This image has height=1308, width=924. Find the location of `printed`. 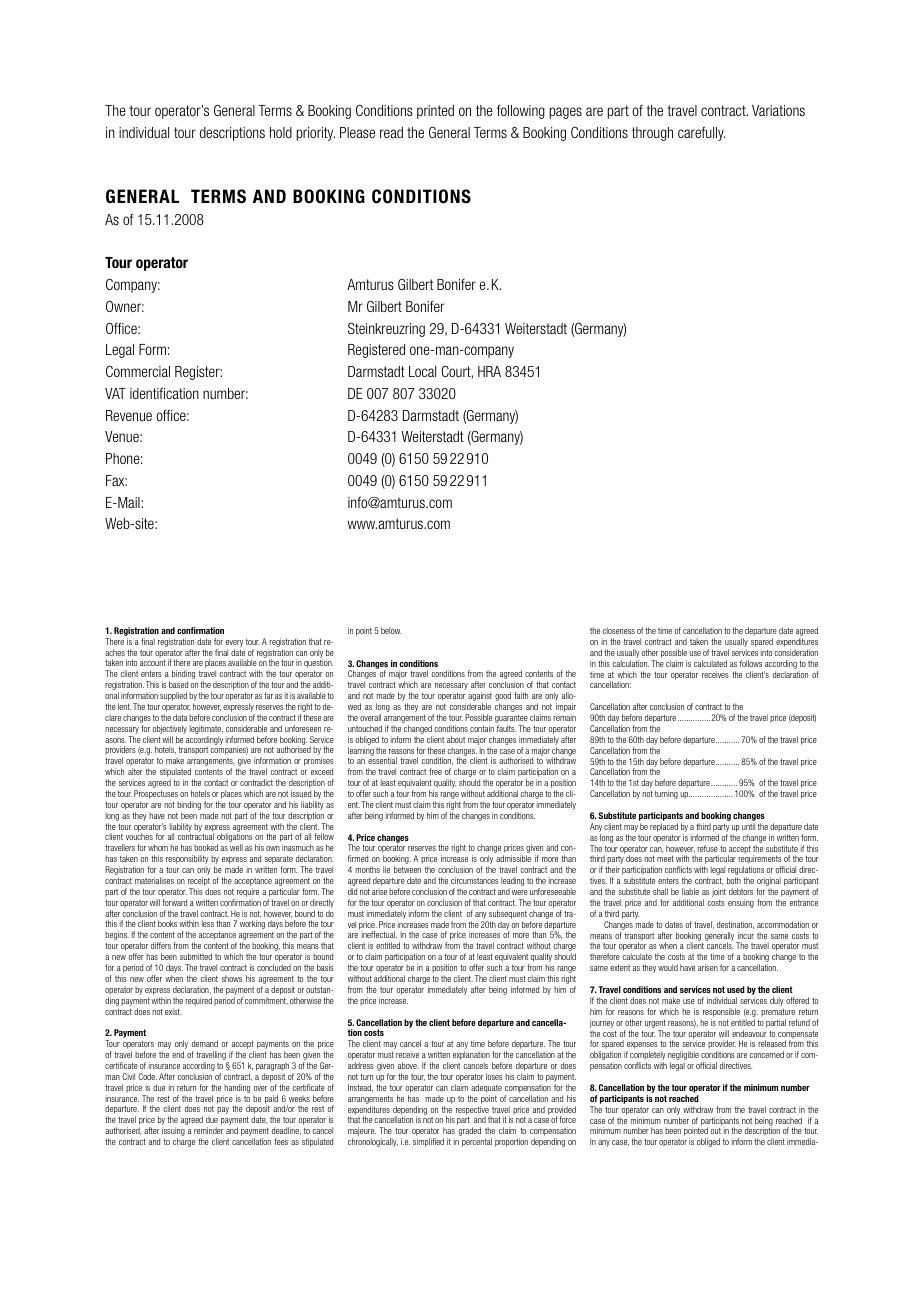

printed is located at coordinates (435, 112).
